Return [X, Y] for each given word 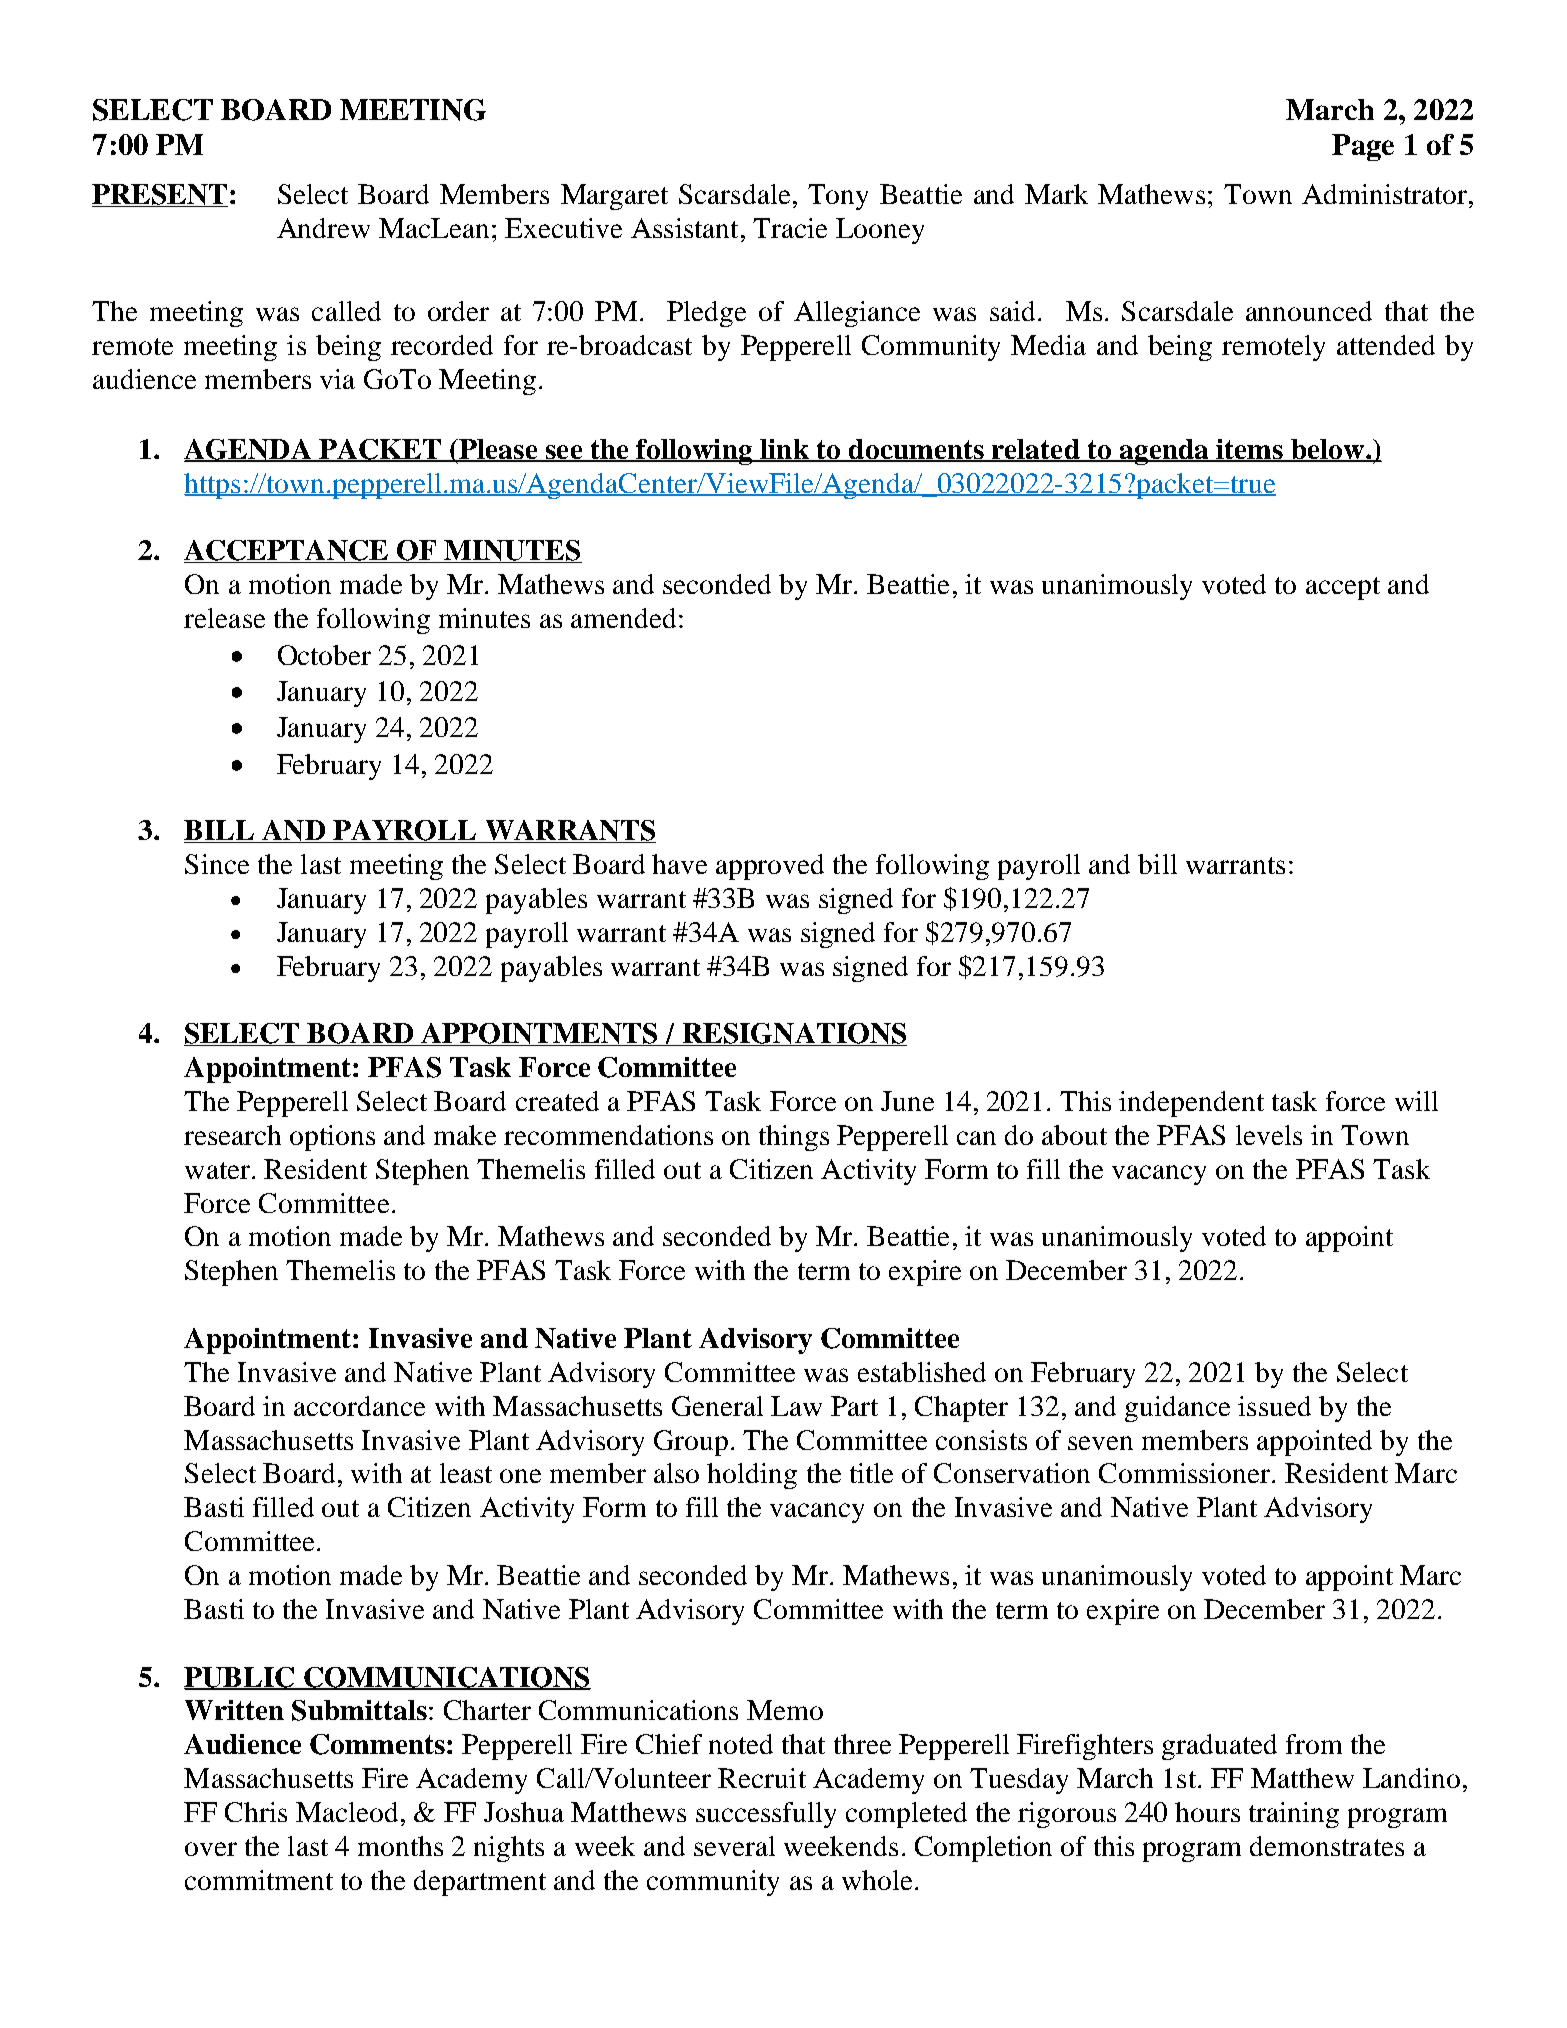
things [794, 1138]
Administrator [1386, 194]
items [1250, 450]
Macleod [347, 1812]
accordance [359, 1406]
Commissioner [1186, 1473]
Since [217, 864]
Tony [838, 197]
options [332, 1138]
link [784, 450]
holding [752, 1476]
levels [1269, 1135]
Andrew [323, 228]
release [224, 618]
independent [1191, 1104]
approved [770, 867]
